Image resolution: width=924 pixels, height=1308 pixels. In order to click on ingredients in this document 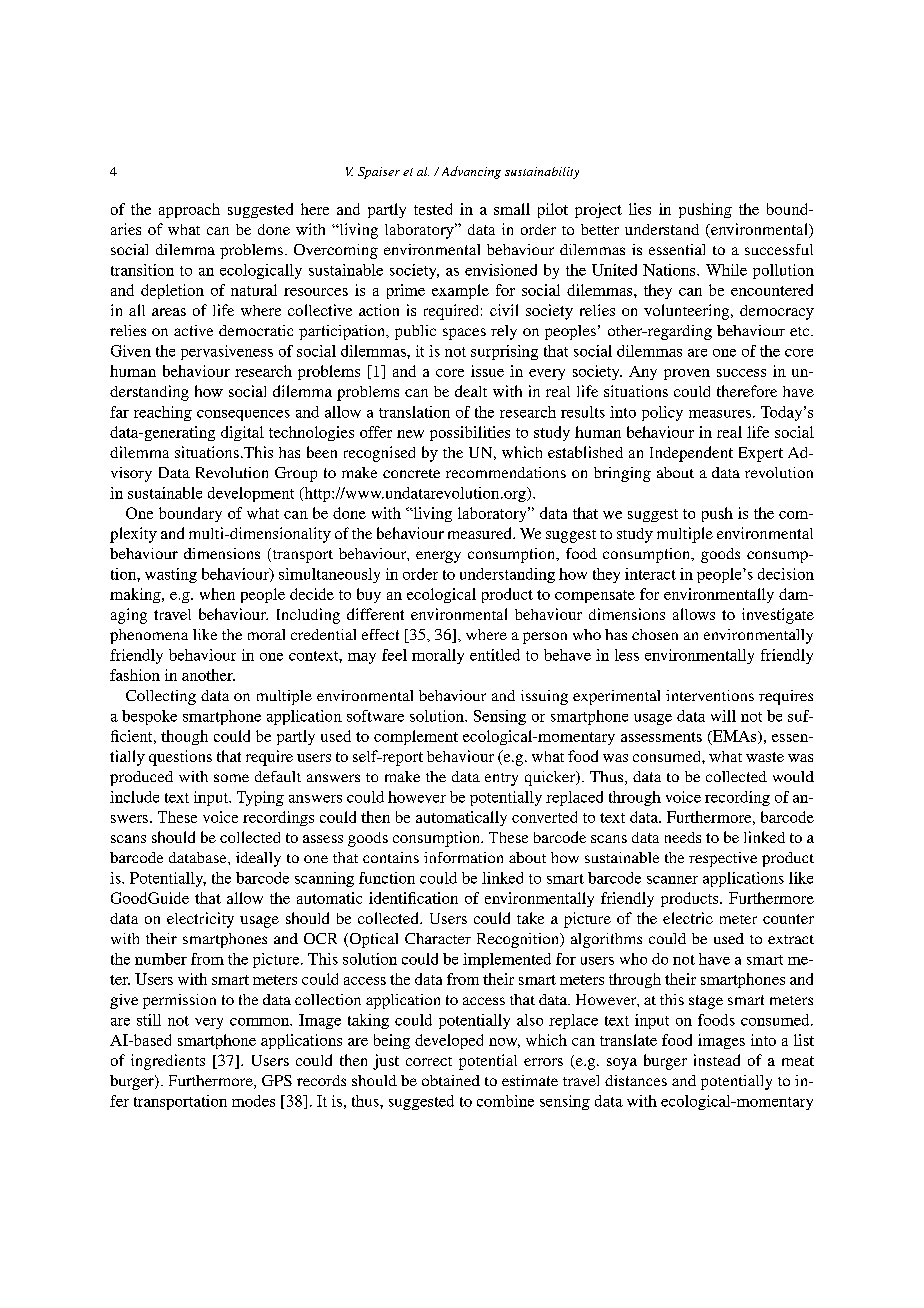, I will do `click(168, 1062)`.
